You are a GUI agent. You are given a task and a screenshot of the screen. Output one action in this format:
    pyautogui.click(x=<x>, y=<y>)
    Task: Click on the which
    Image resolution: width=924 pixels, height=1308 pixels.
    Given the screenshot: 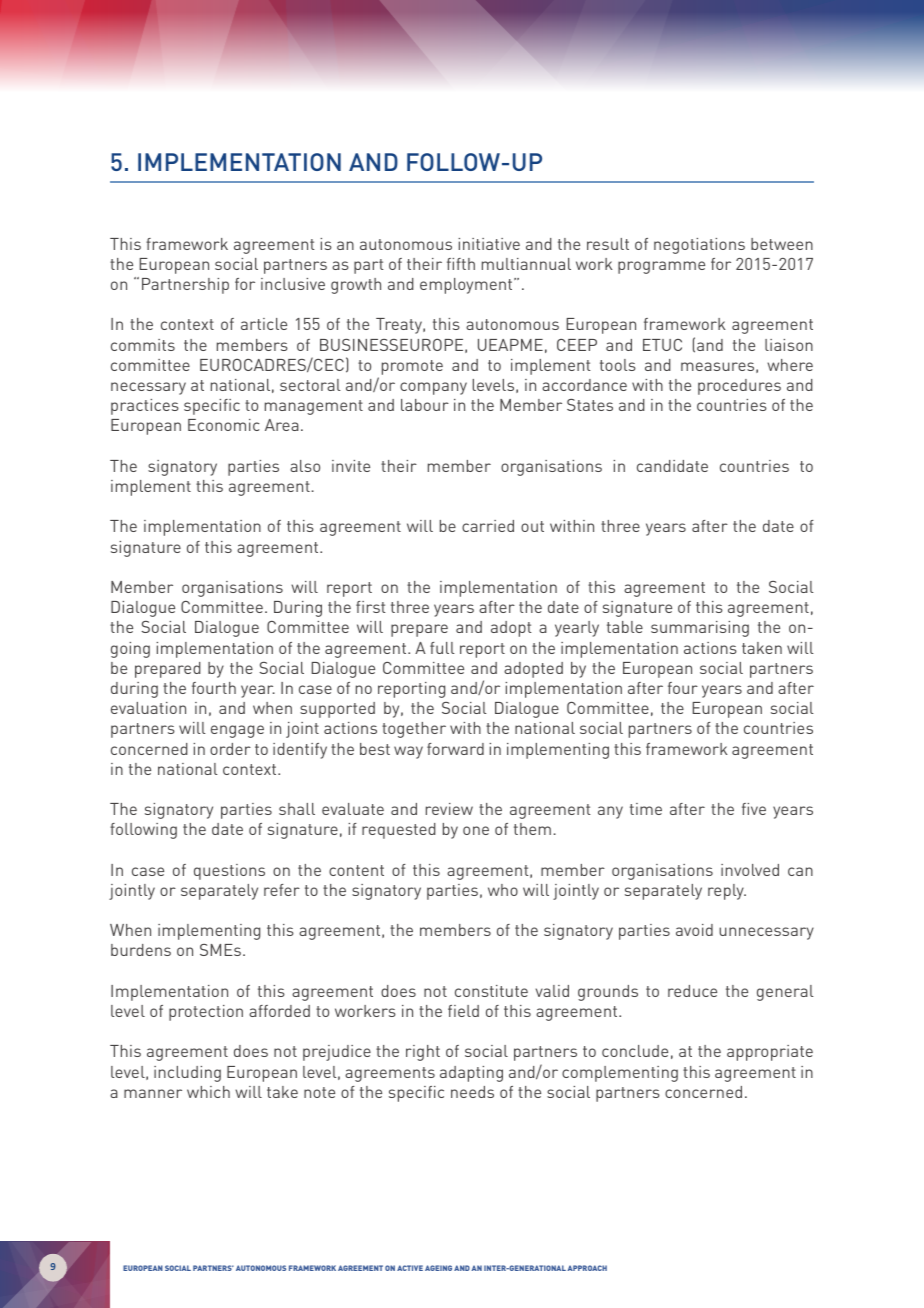 What is the action you would take?
    pyautogui.click(x=208, y=1092)
